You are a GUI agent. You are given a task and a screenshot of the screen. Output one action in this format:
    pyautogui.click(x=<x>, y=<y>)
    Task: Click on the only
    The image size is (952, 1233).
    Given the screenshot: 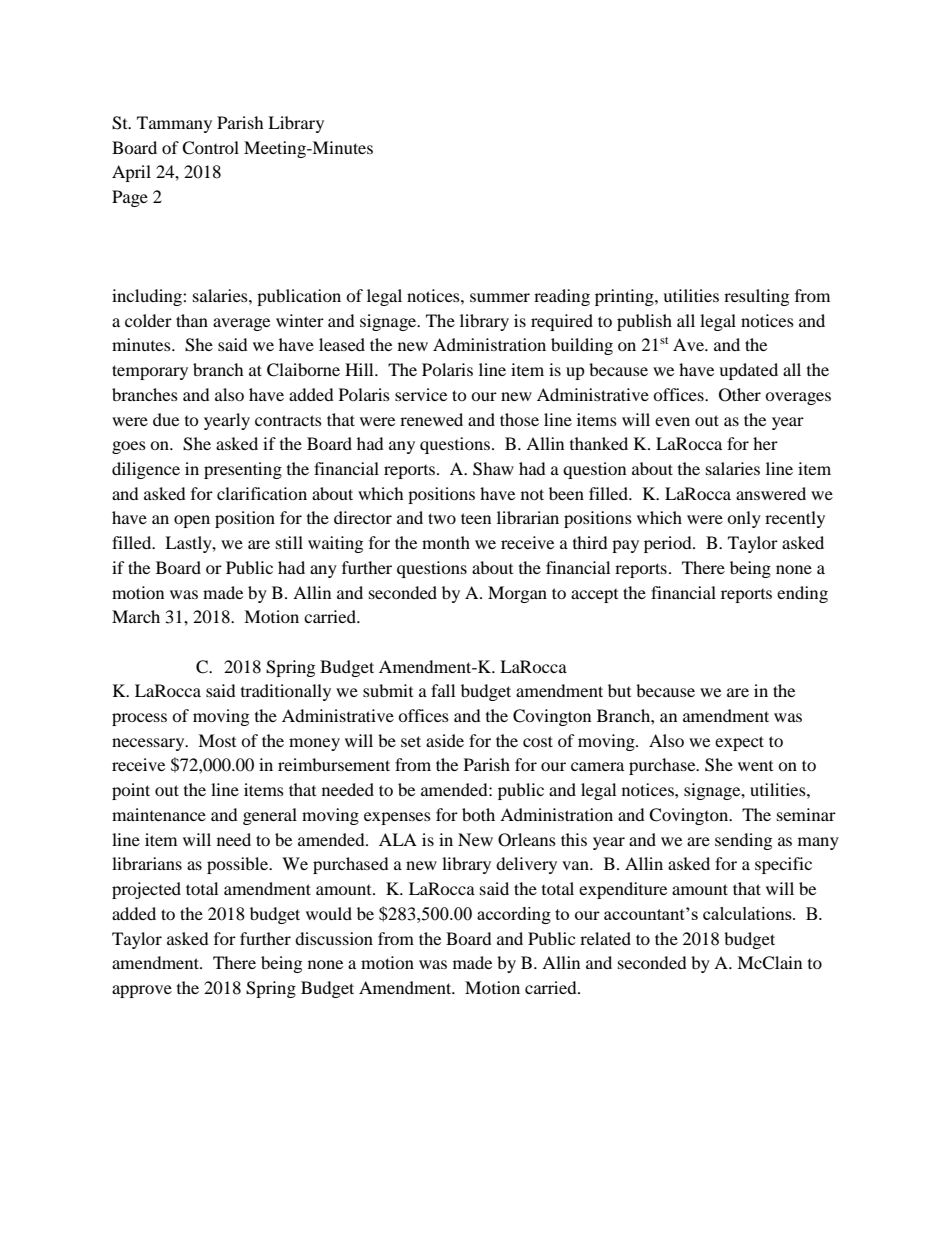 What is the action you would take?
    pyautogui.click(x=744, y=519)
